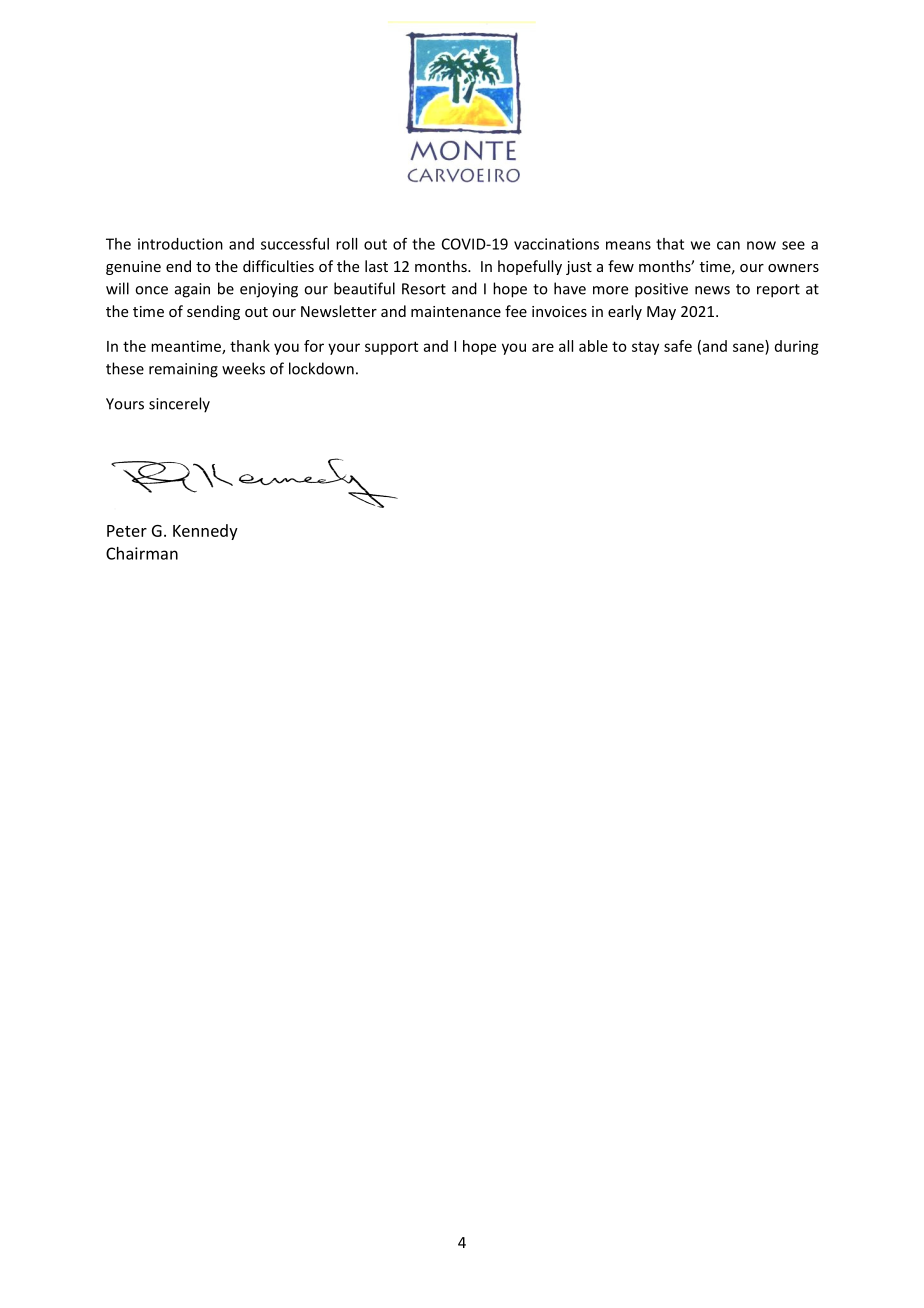 The height and width of the screenshot is (1308, 924). I want to click on can, so click(728, 245).
